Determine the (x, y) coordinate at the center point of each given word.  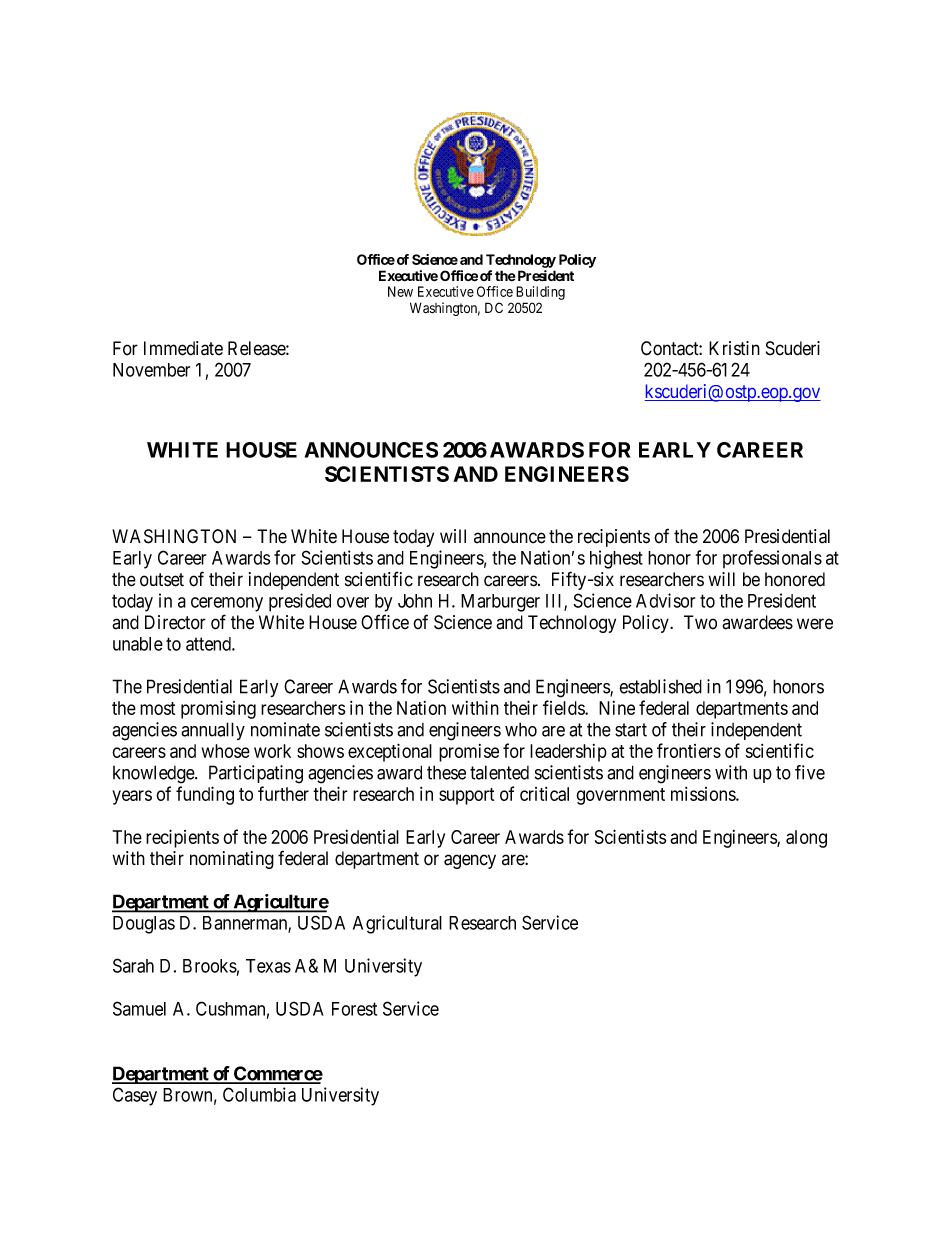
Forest (354, 1009)
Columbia (259, 1094)
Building (540, 293)
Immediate (183, 348)
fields (564, 707)
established (660, 686)
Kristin (734, 348)
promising (218, 709)
